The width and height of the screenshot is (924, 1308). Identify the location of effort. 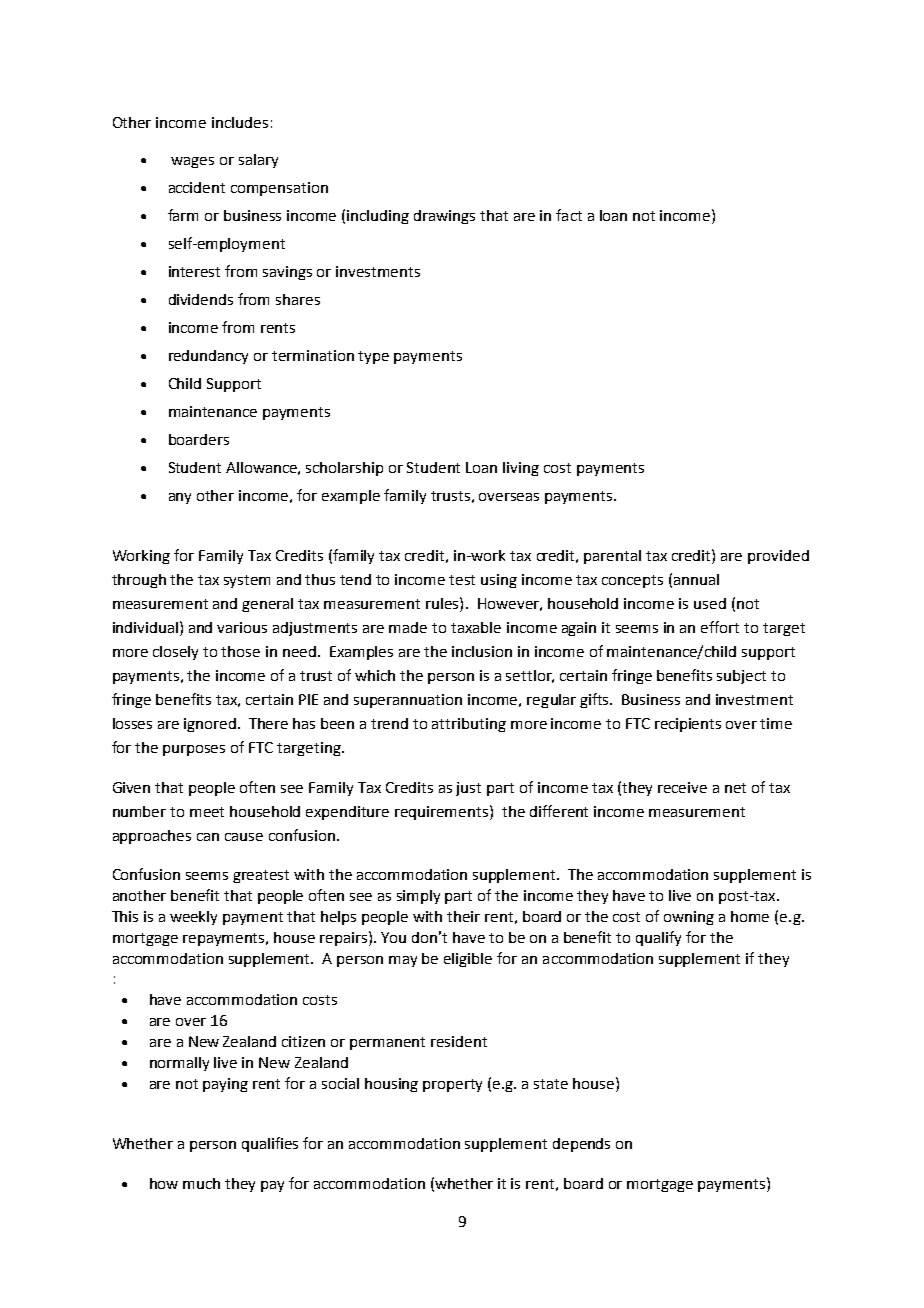
(720, 627).
